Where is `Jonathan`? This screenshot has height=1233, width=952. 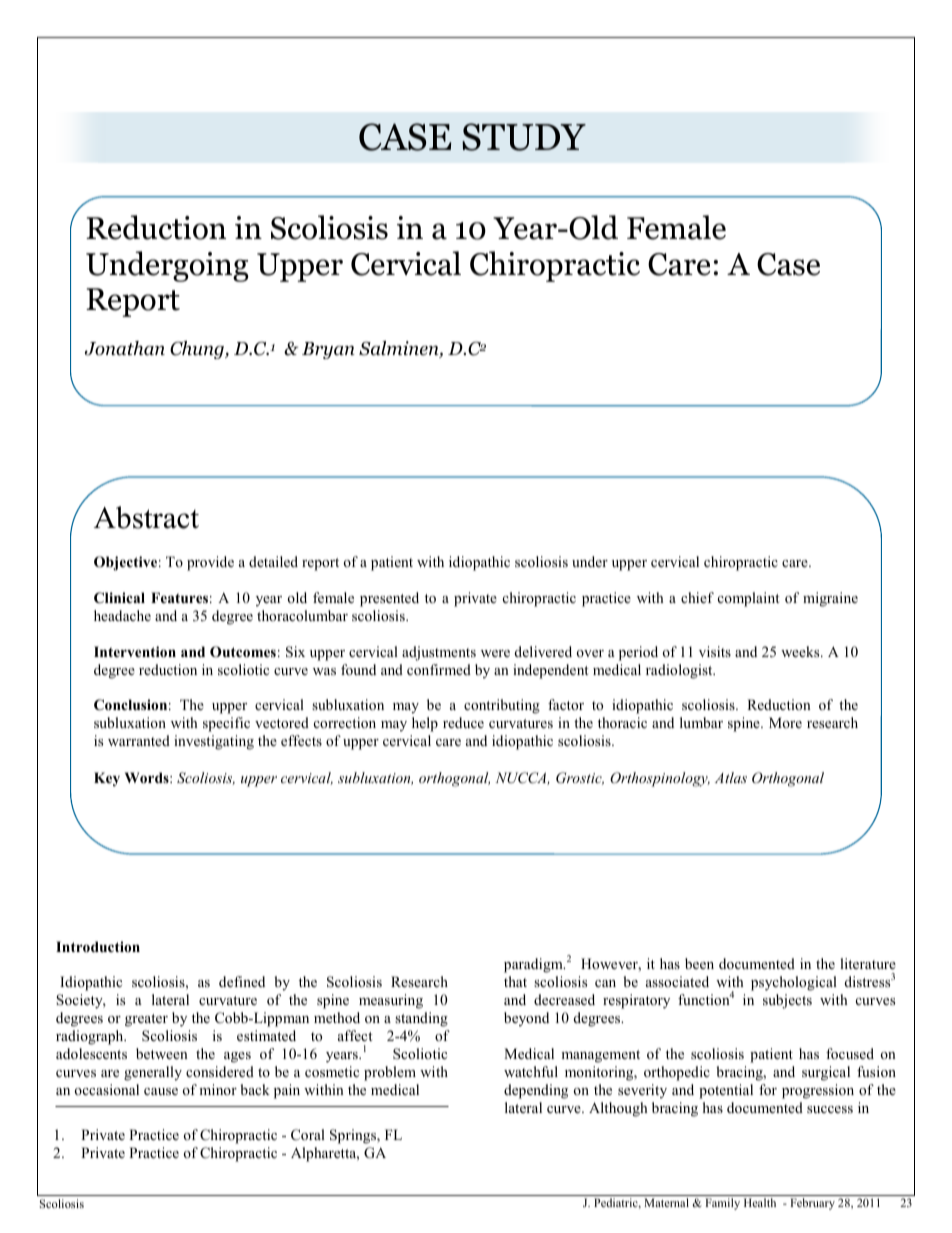 Jonathan is located at coordinates (125, 348).
